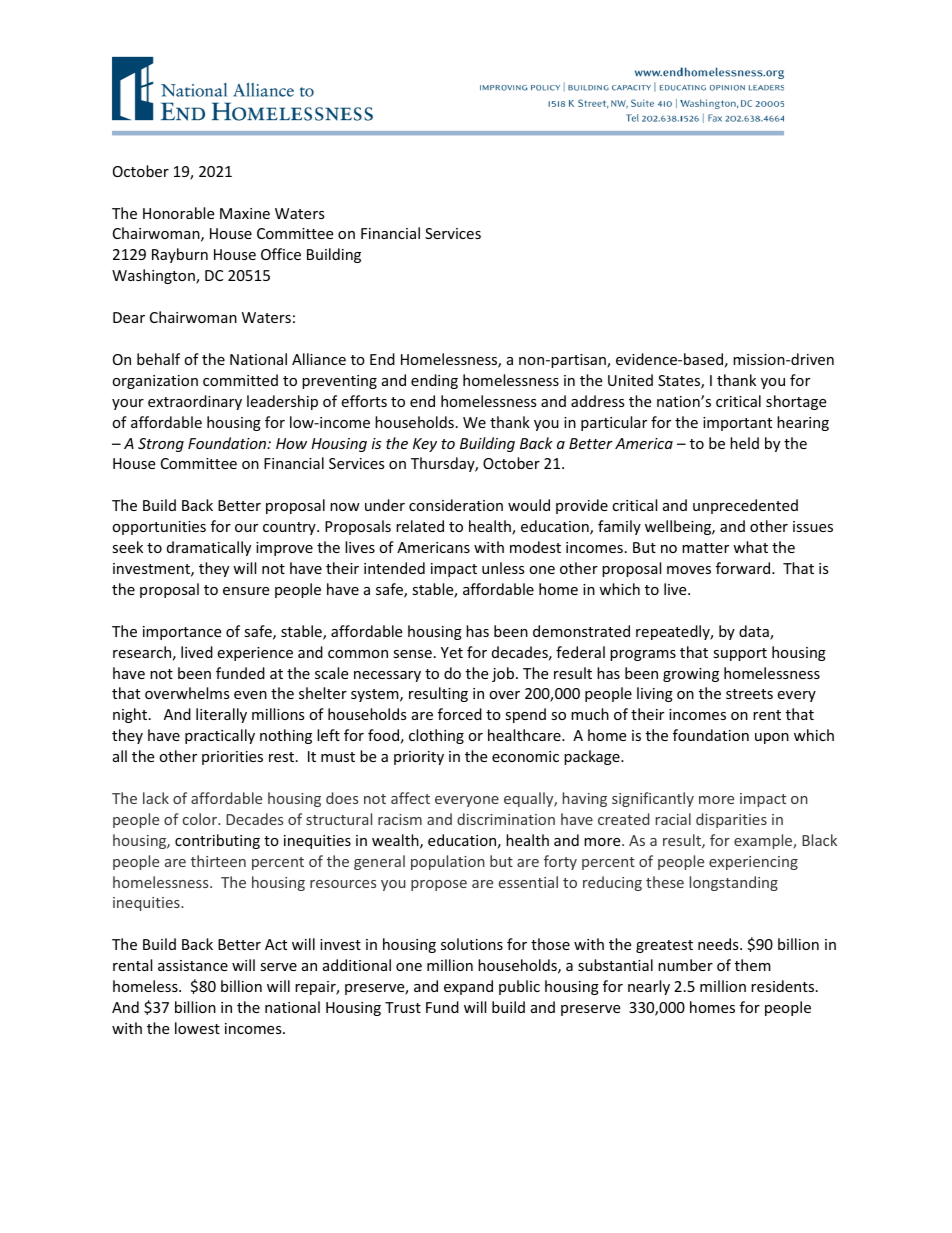  Describe the element at coordinates (281, 254) in the image. I see `Office` at that location.
